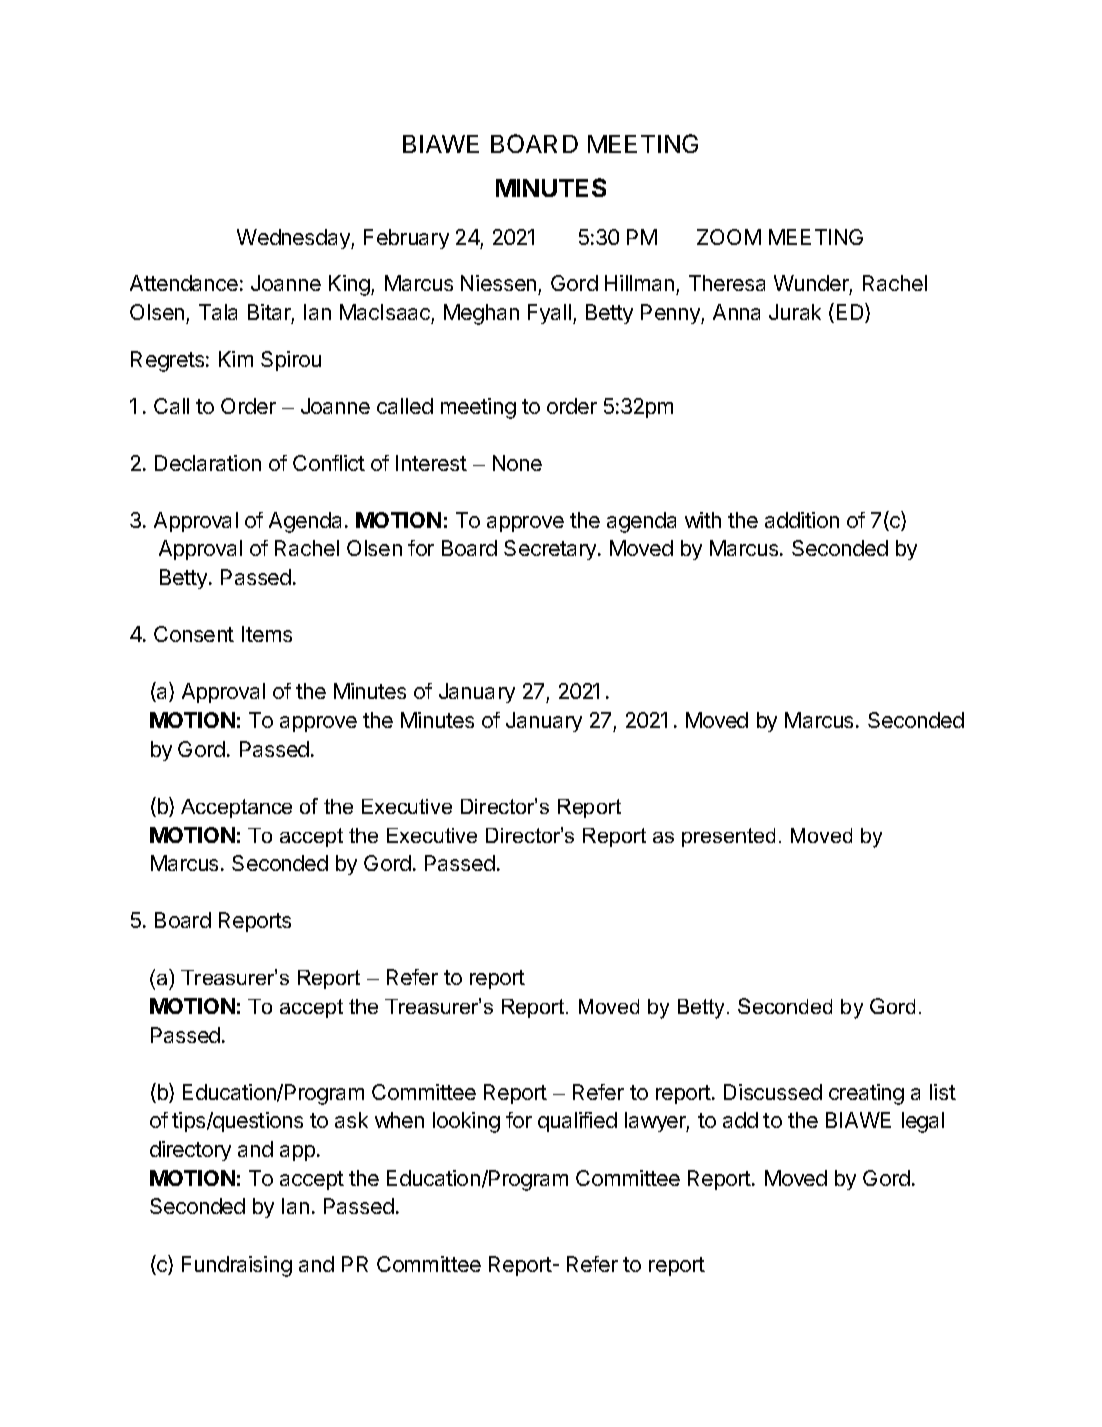  What do you see at coordinates (577, 1122) in the page?
I see `qualified` at bounding box center [577, 1122].
